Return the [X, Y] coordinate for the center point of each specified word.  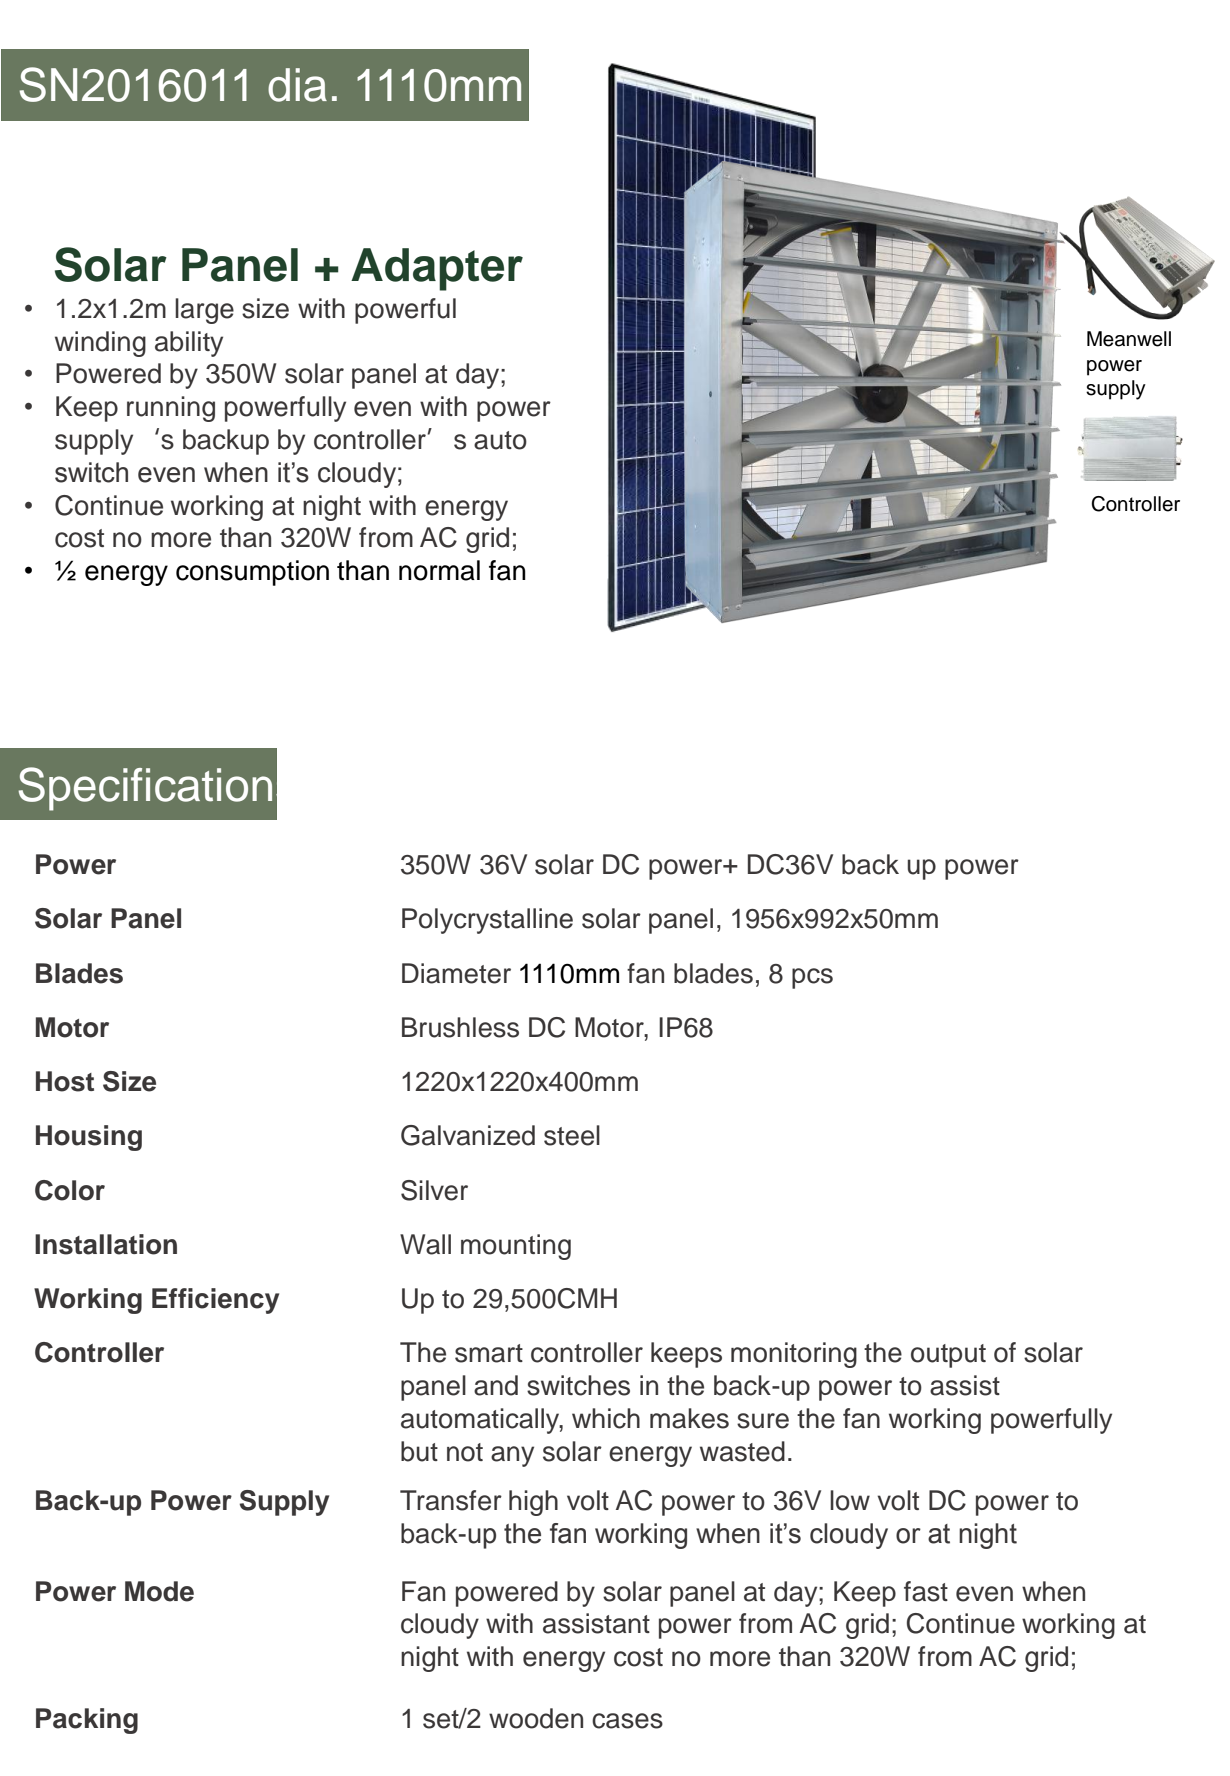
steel [572, 1135]
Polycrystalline [487, 921]
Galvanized [468, 1135]
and [496, 1385]
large [204, 311]
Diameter [456, 973]
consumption [252, 573]
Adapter [437, 269]
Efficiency [215, 1301]
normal [439, 570]
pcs [812, 978]
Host [65, 1081]
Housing [89, 1138]
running [171, 409]
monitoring [794, 1355]
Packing [87, 1721]
